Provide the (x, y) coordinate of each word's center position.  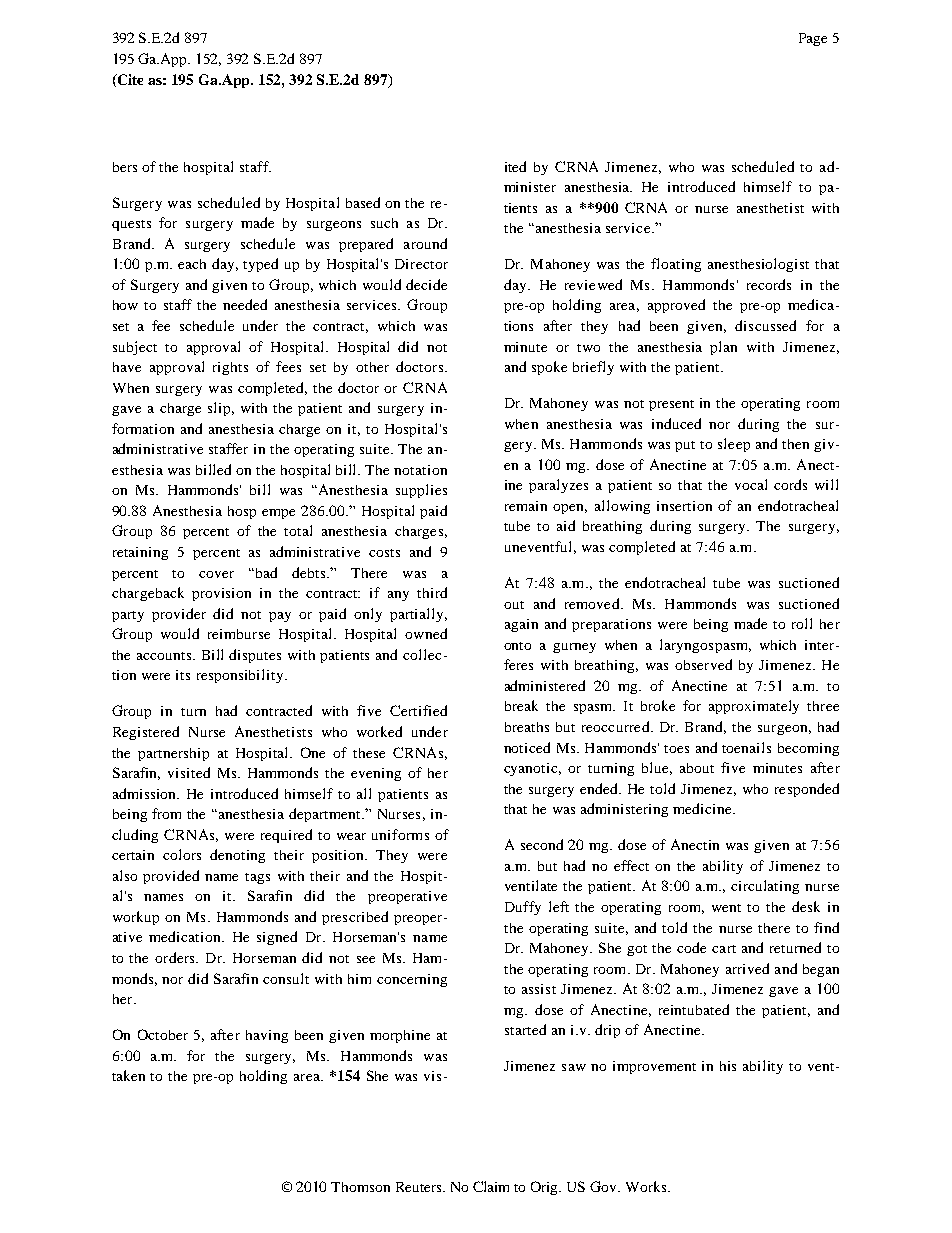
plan (723, 348)
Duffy (523, 908)
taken (128, 1075)
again (521, 625)
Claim (491, 1186)
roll (802, 623)
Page (813, 39)
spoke (549, 368)
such (384, 223)
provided (171, 877)
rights (230, 368)
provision (221, 594)
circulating (765, 887)
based (363, 202)
